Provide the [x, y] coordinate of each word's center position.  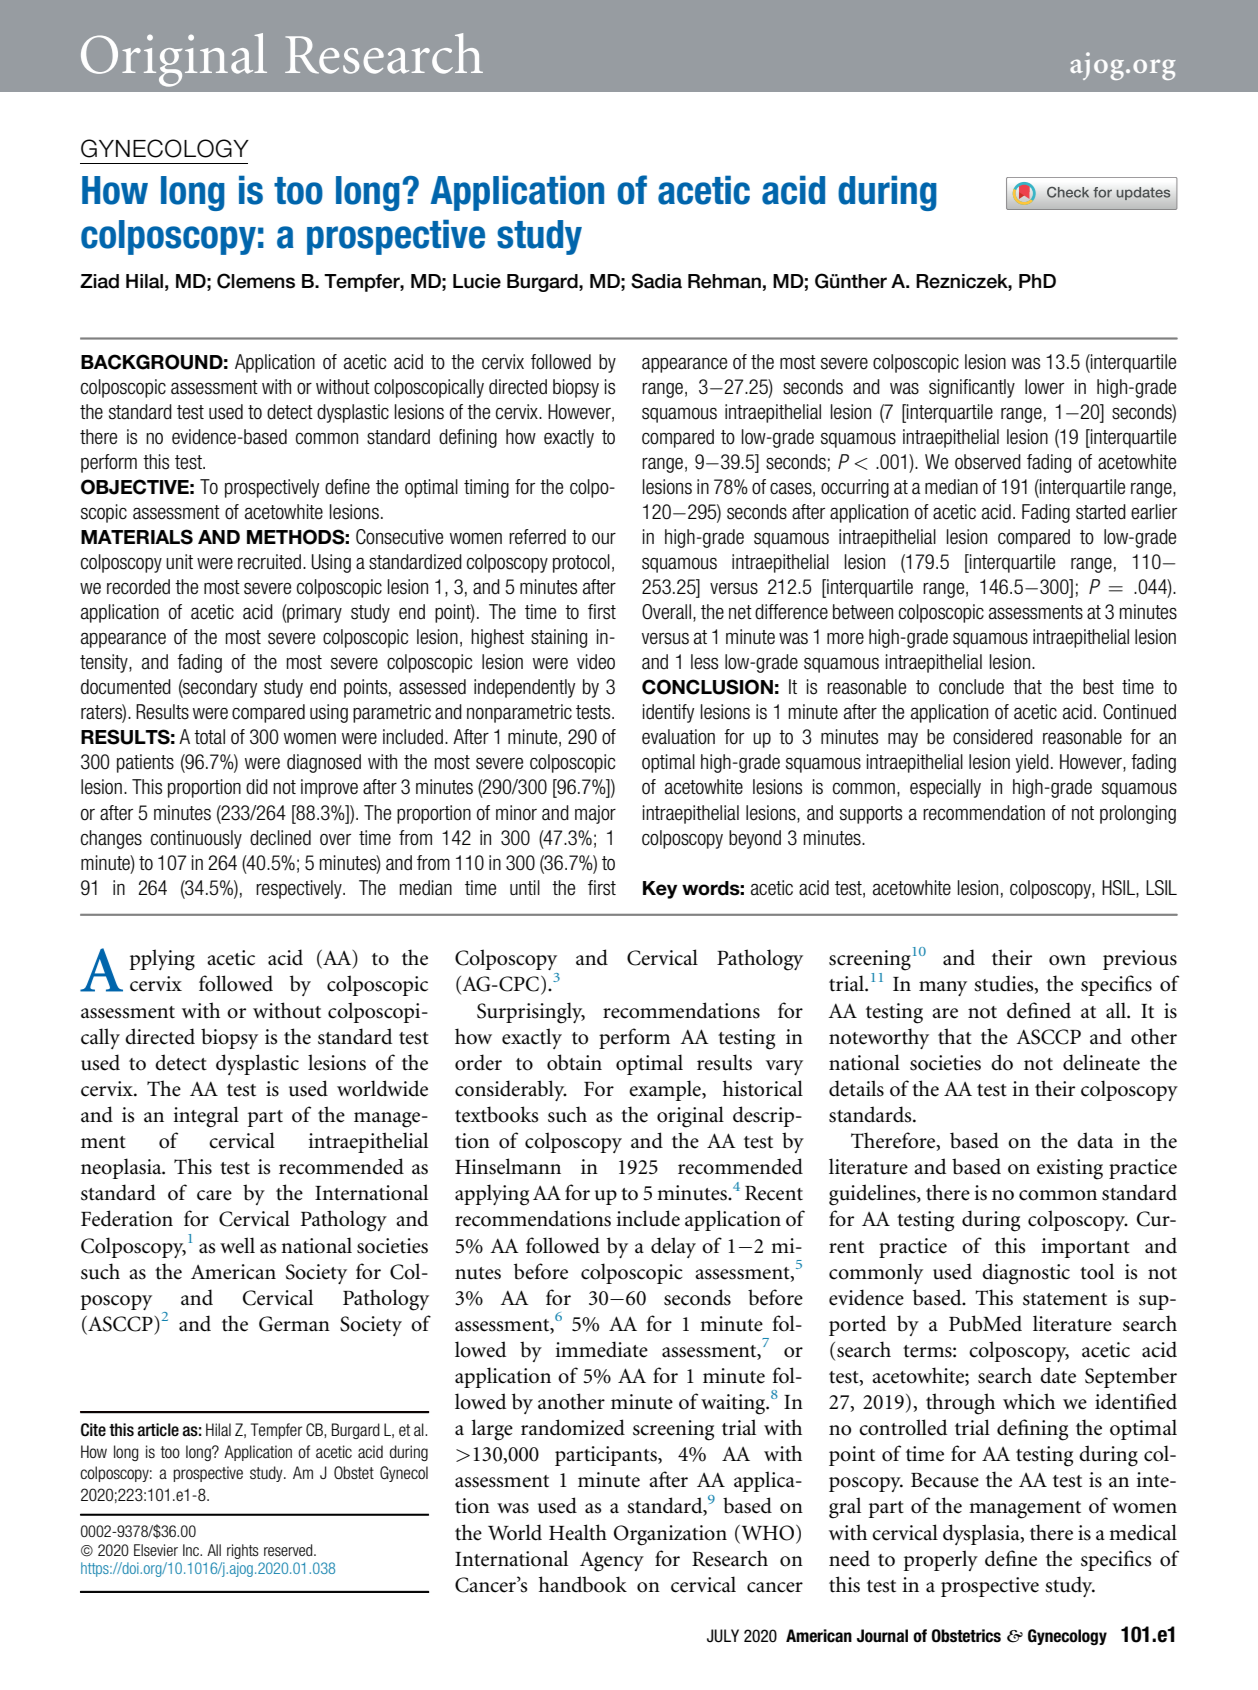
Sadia [656, 281]
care [214, 1195]
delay [673, 1247]
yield [1032, 763]
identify [668, 713]
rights [243, 1551]
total [209, 737]
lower [1044, 387]
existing [1070, 1169]
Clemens [256, 281]
